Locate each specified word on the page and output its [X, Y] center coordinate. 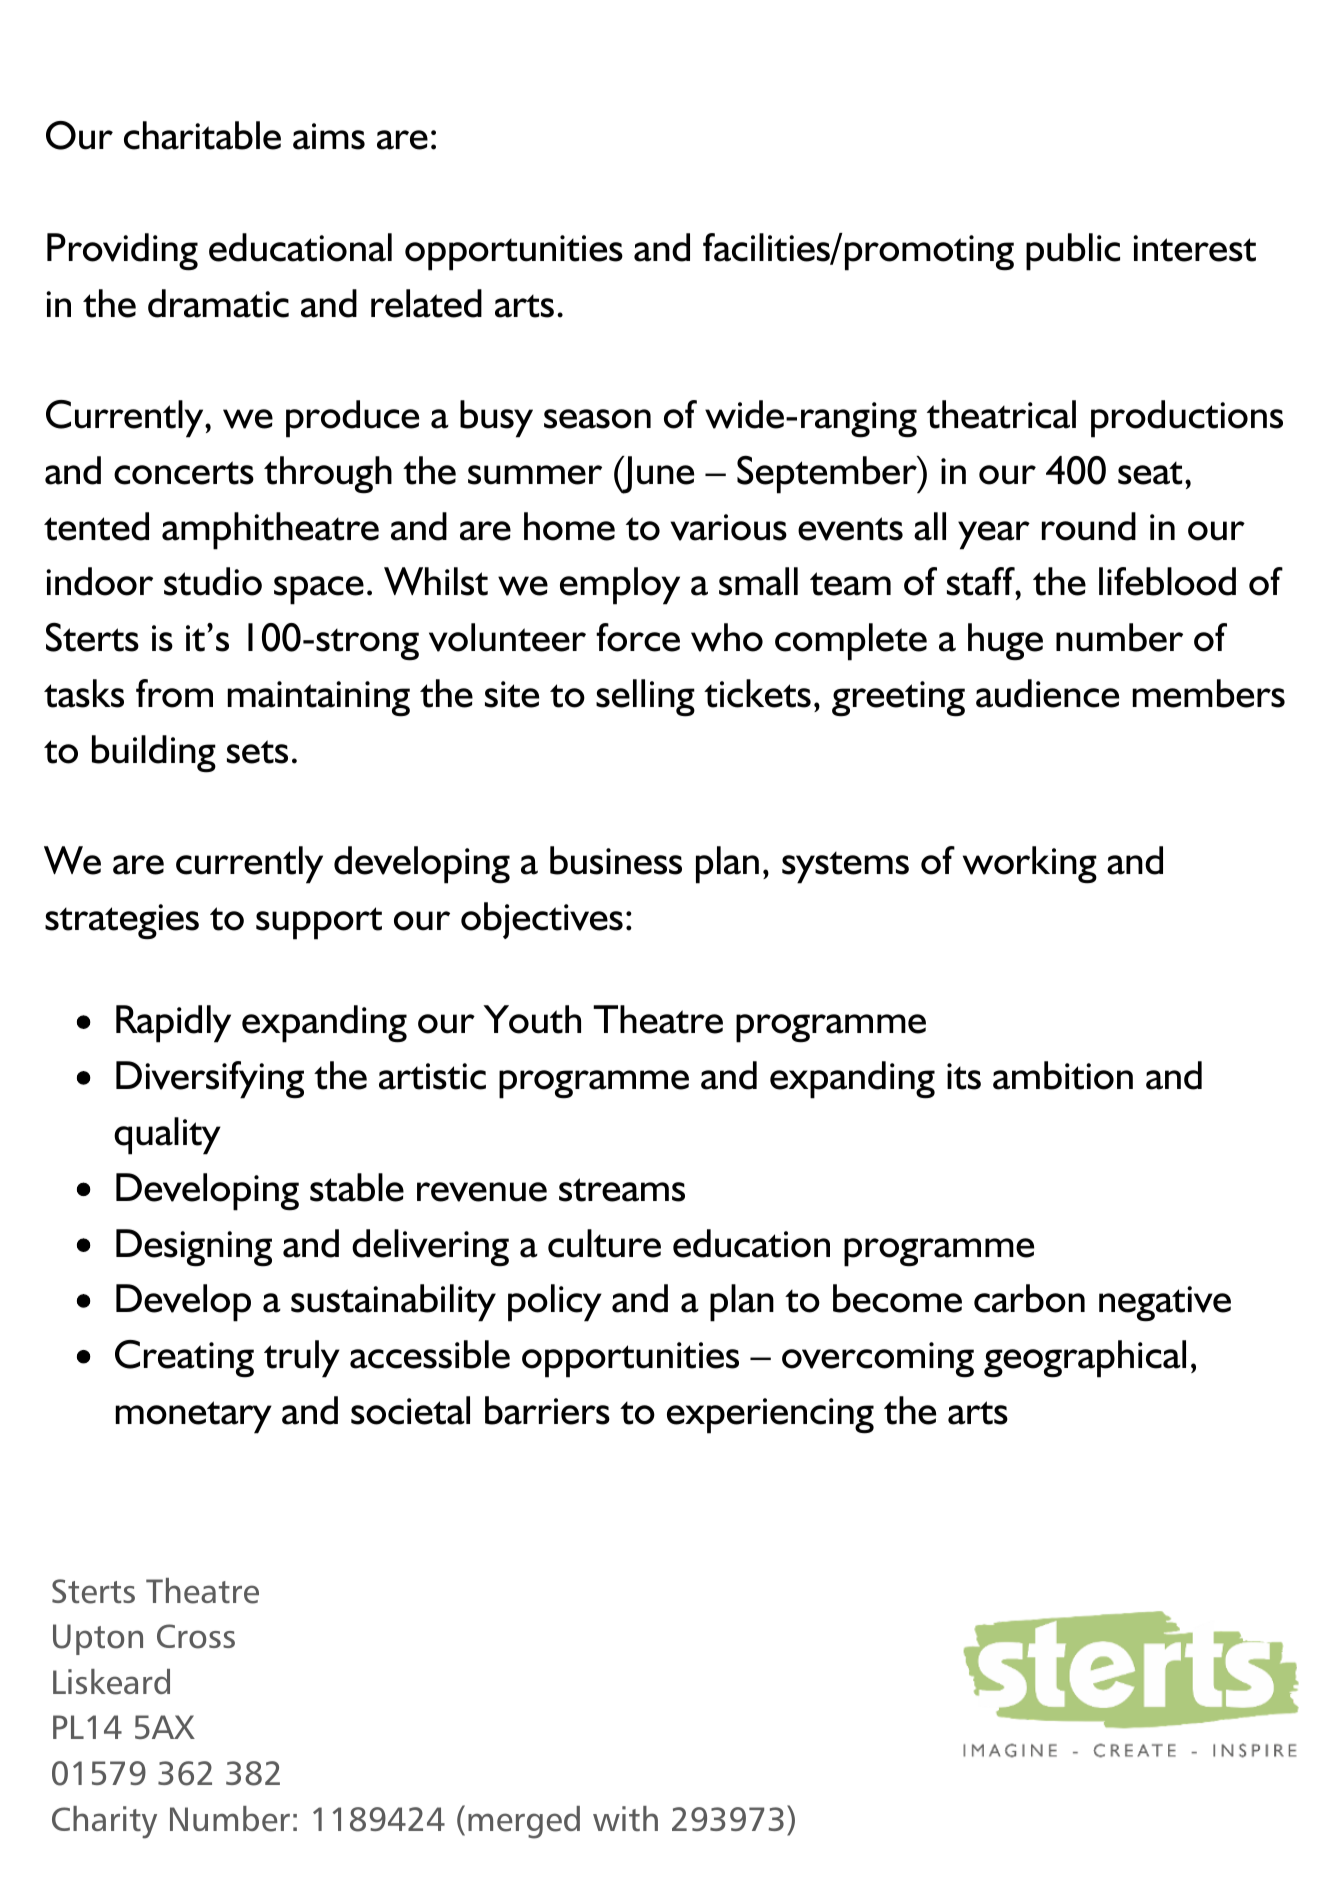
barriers [547, 1410]
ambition [1063, 1075]
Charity [104, 1822]
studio [213, 581]
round [1089, 526]
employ [620, 586]
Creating [184, 1359]
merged [524, 1822]
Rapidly [173, 1024]
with [625, 1818]
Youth [532, 1019]
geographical [1085, 1359]
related [426, 303]
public [1073, 252]
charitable [202, 135]
